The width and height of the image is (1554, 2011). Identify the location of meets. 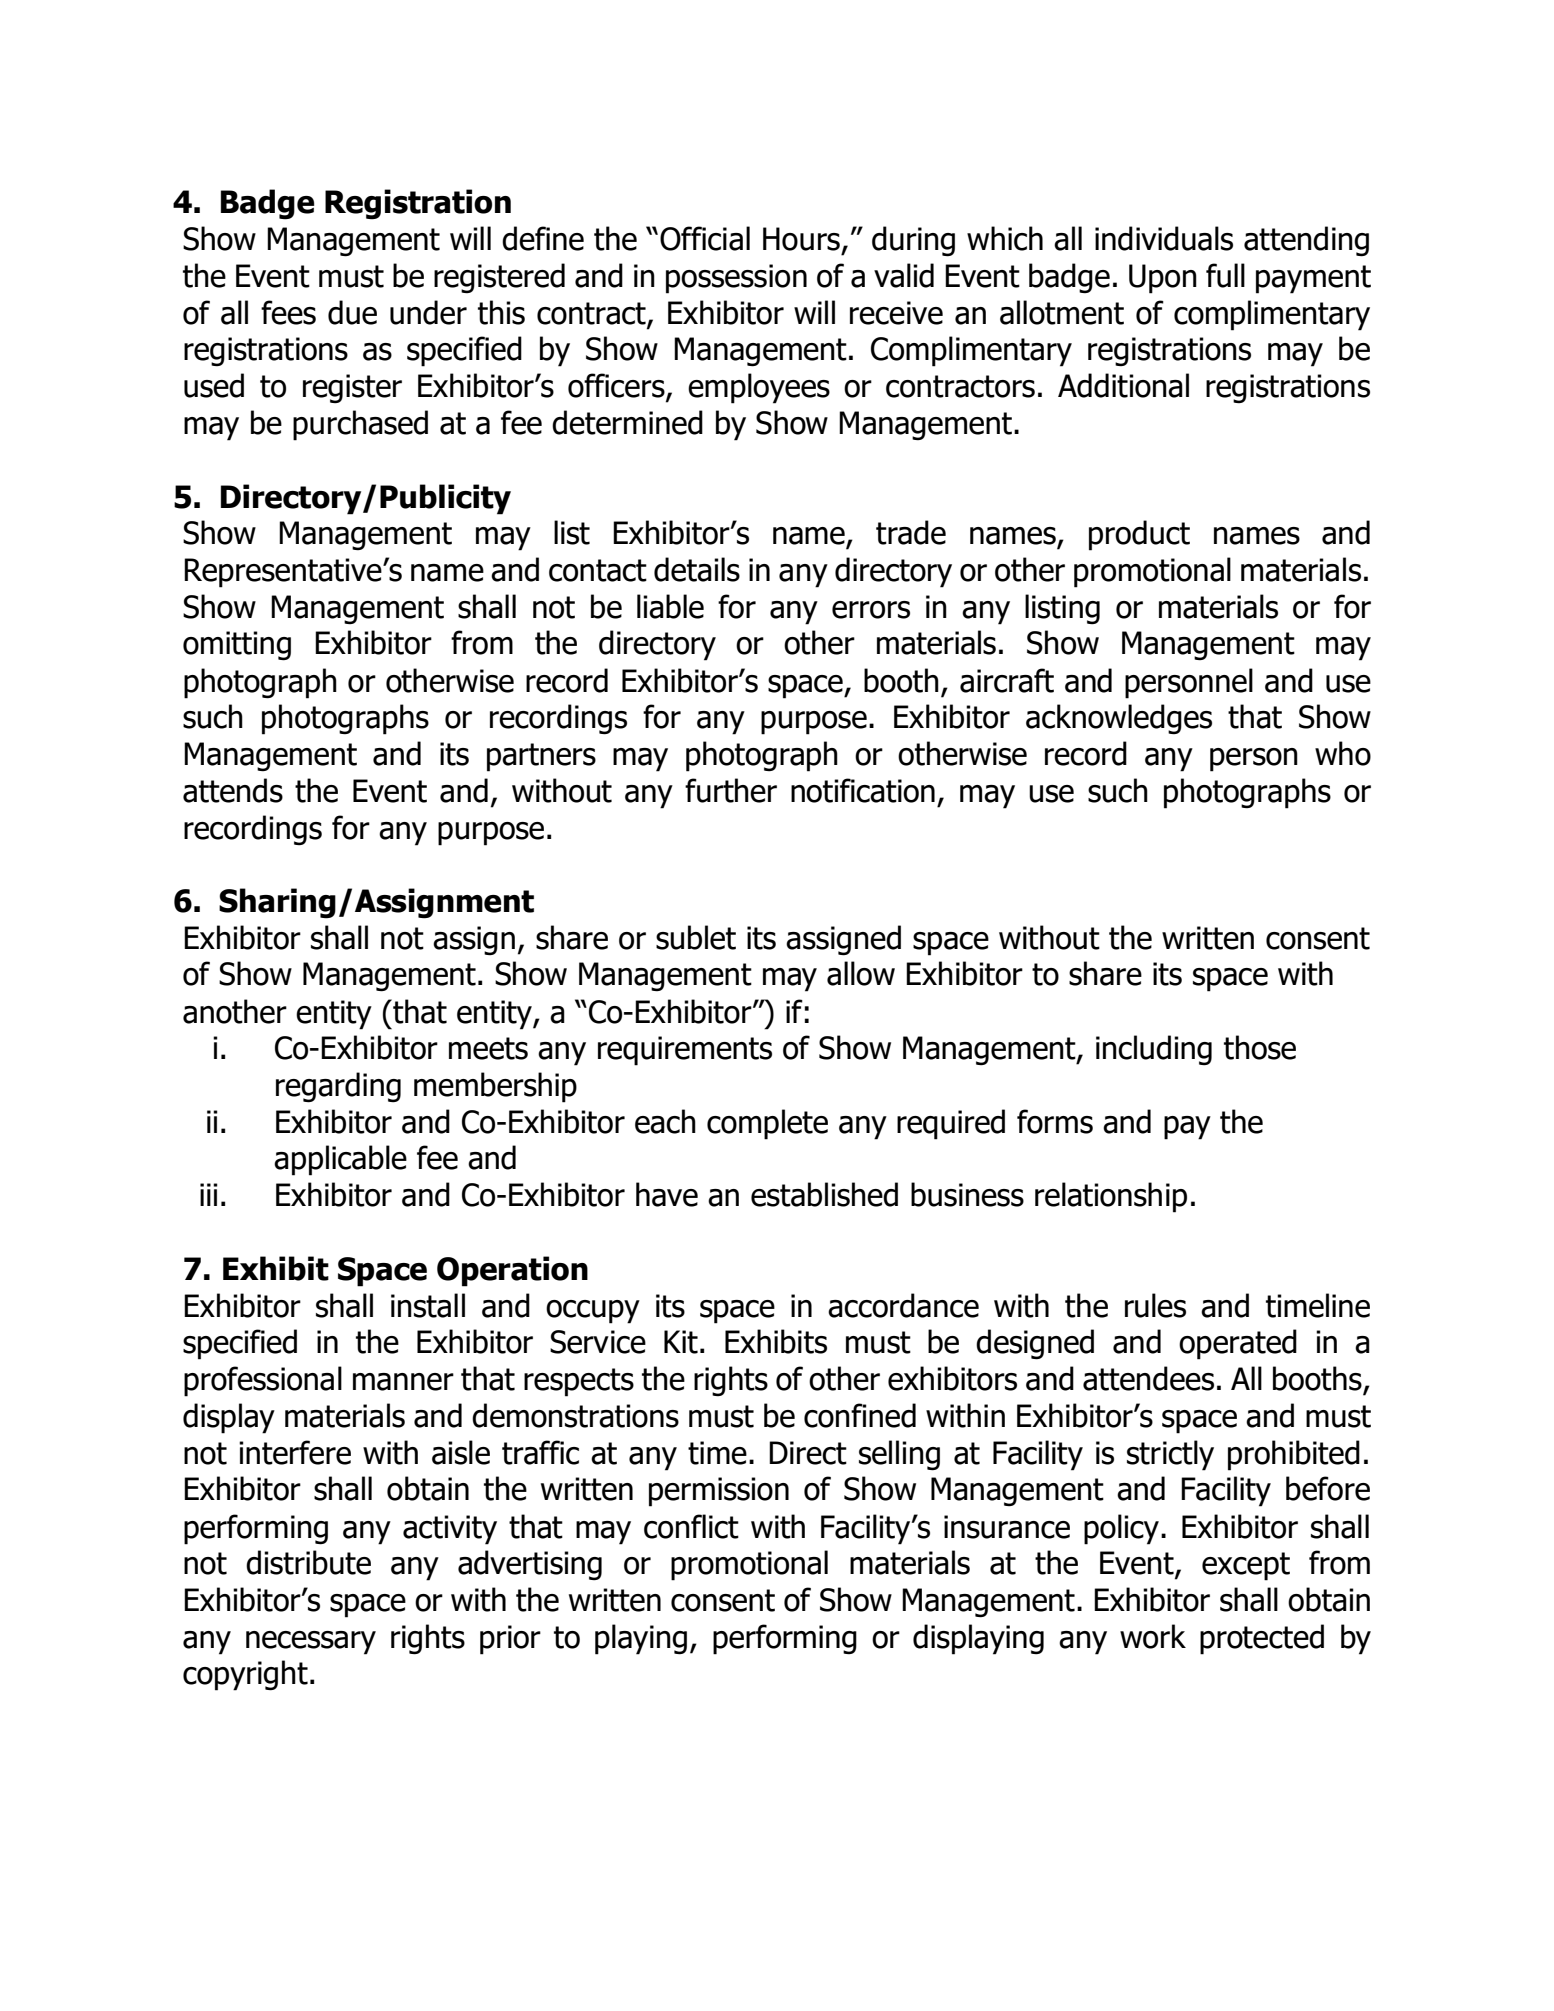
(488, 1048).
